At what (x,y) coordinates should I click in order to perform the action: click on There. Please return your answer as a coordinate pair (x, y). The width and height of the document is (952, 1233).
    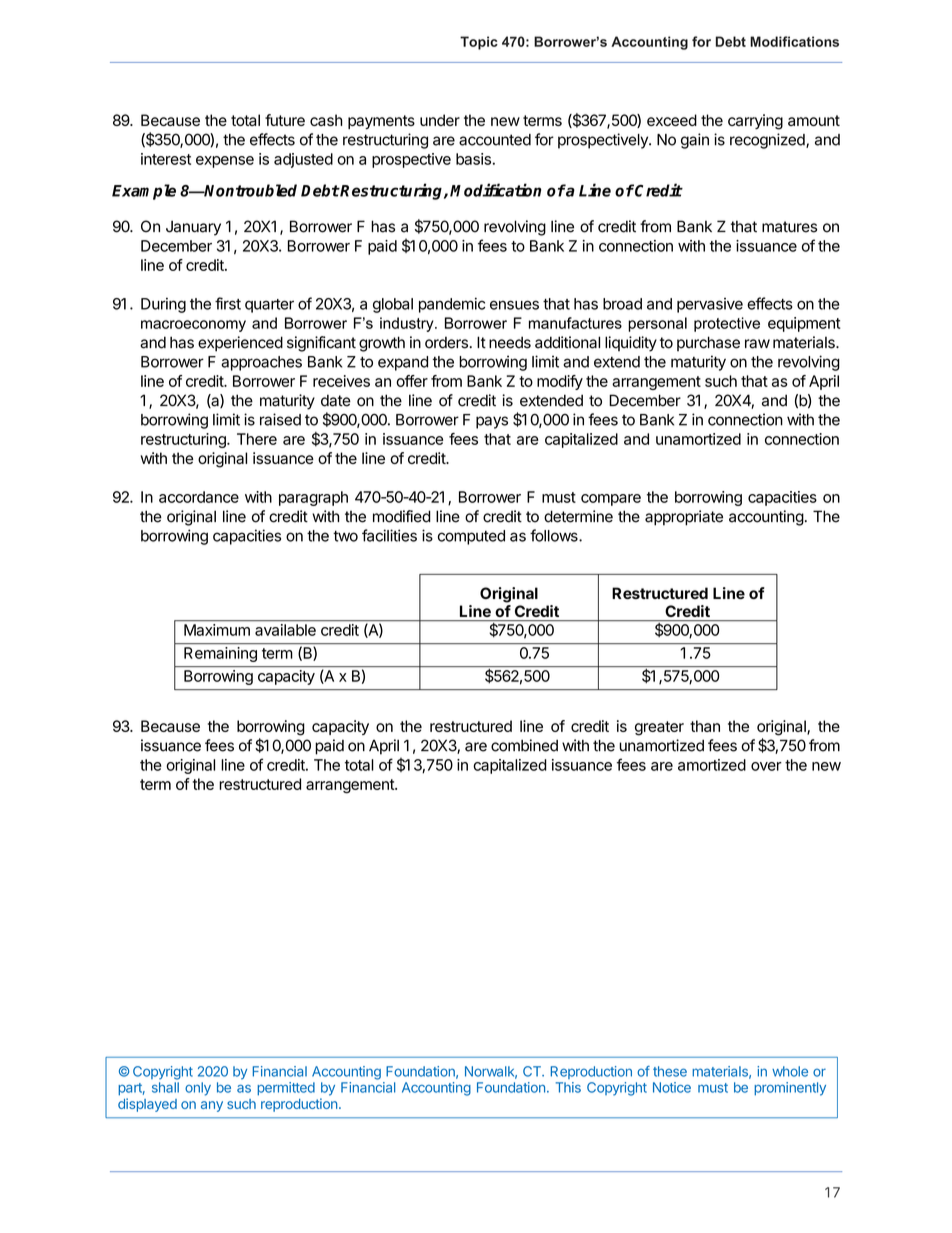
    Looking at the image, I should click on (257, 439).
